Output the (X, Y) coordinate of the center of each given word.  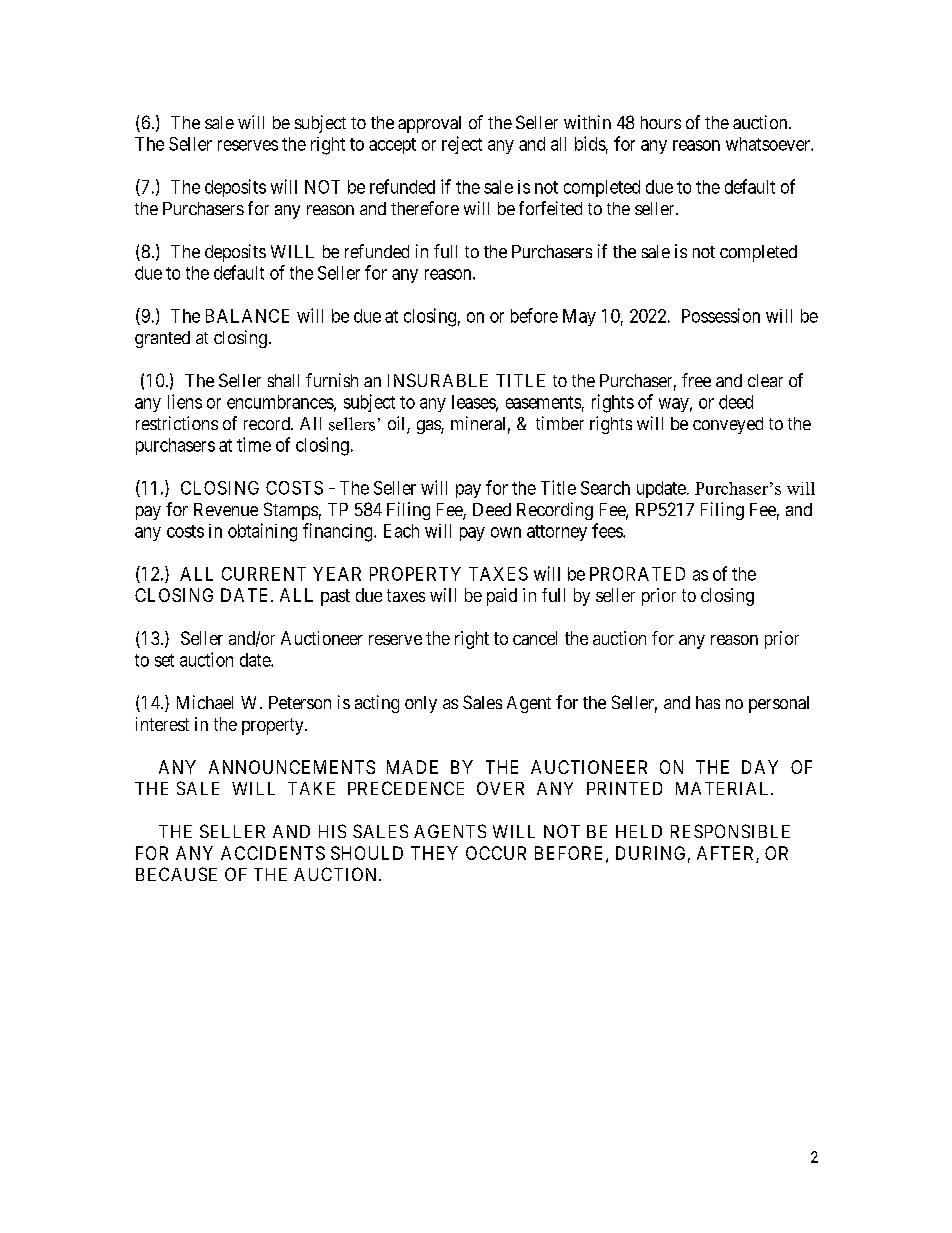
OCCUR (496, 853)
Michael (205, 702)
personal (779, 704)
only (421, 704)
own (506, 532)
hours (661, 122)
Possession (721, 315)
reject (462, 145)
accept (392, 146)
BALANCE (247, 316)
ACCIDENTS (273, 853)
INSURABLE (438, 380)
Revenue (226, 509)
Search (605, 488)
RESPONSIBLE (730, 831)
